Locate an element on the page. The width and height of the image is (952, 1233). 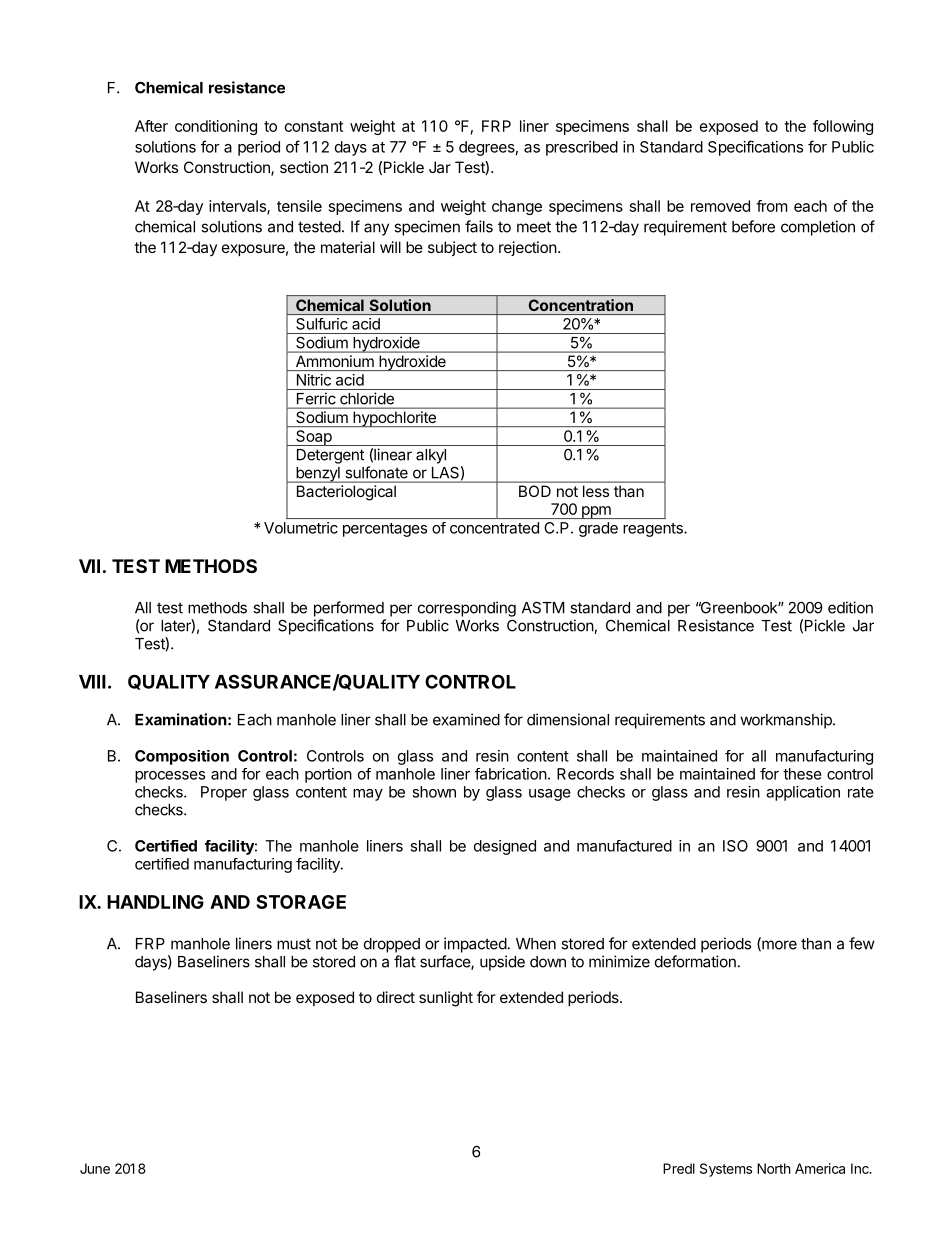
June is located at coordinates (95, 1168).
